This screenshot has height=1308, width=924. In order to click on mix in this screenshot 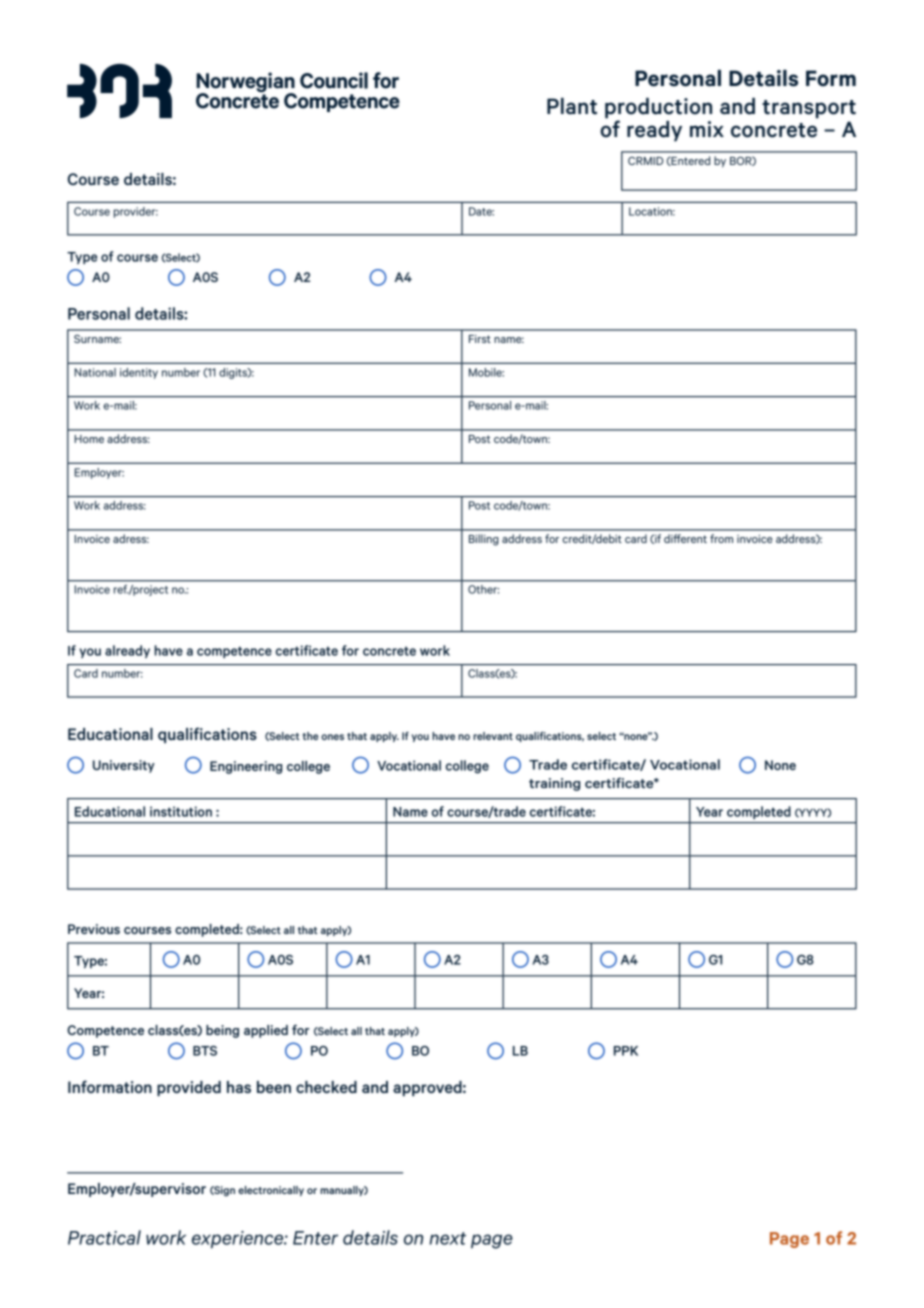, I will do `click(707, 129)`.
